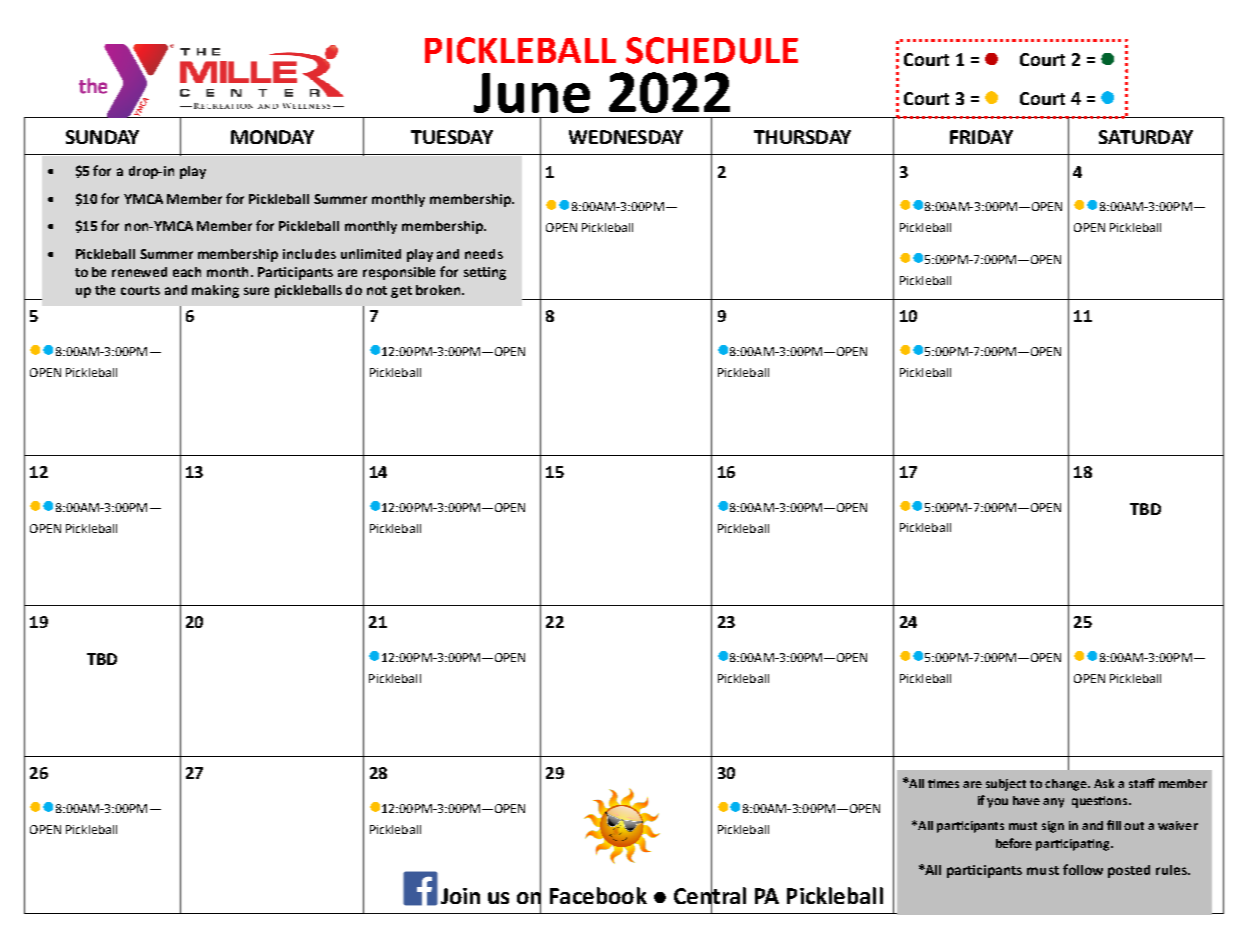 This screenshot has height=952, width=1233. Describe the element at coordinates (215, 291) in the screenshot. I see `making` at that location.
